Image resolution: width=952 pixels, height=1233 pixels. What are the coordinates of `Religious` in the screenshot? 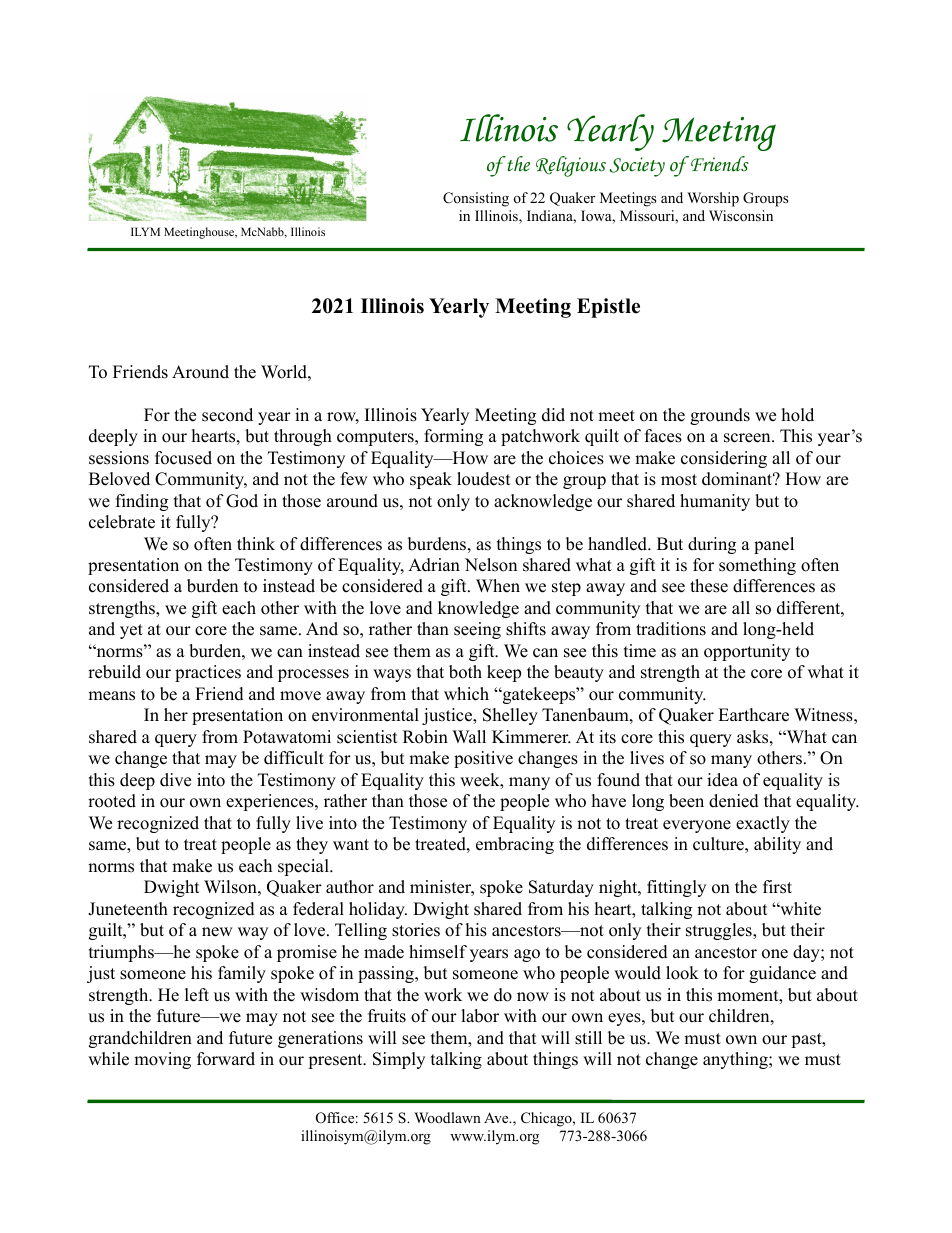 It's located at (571, 166).
